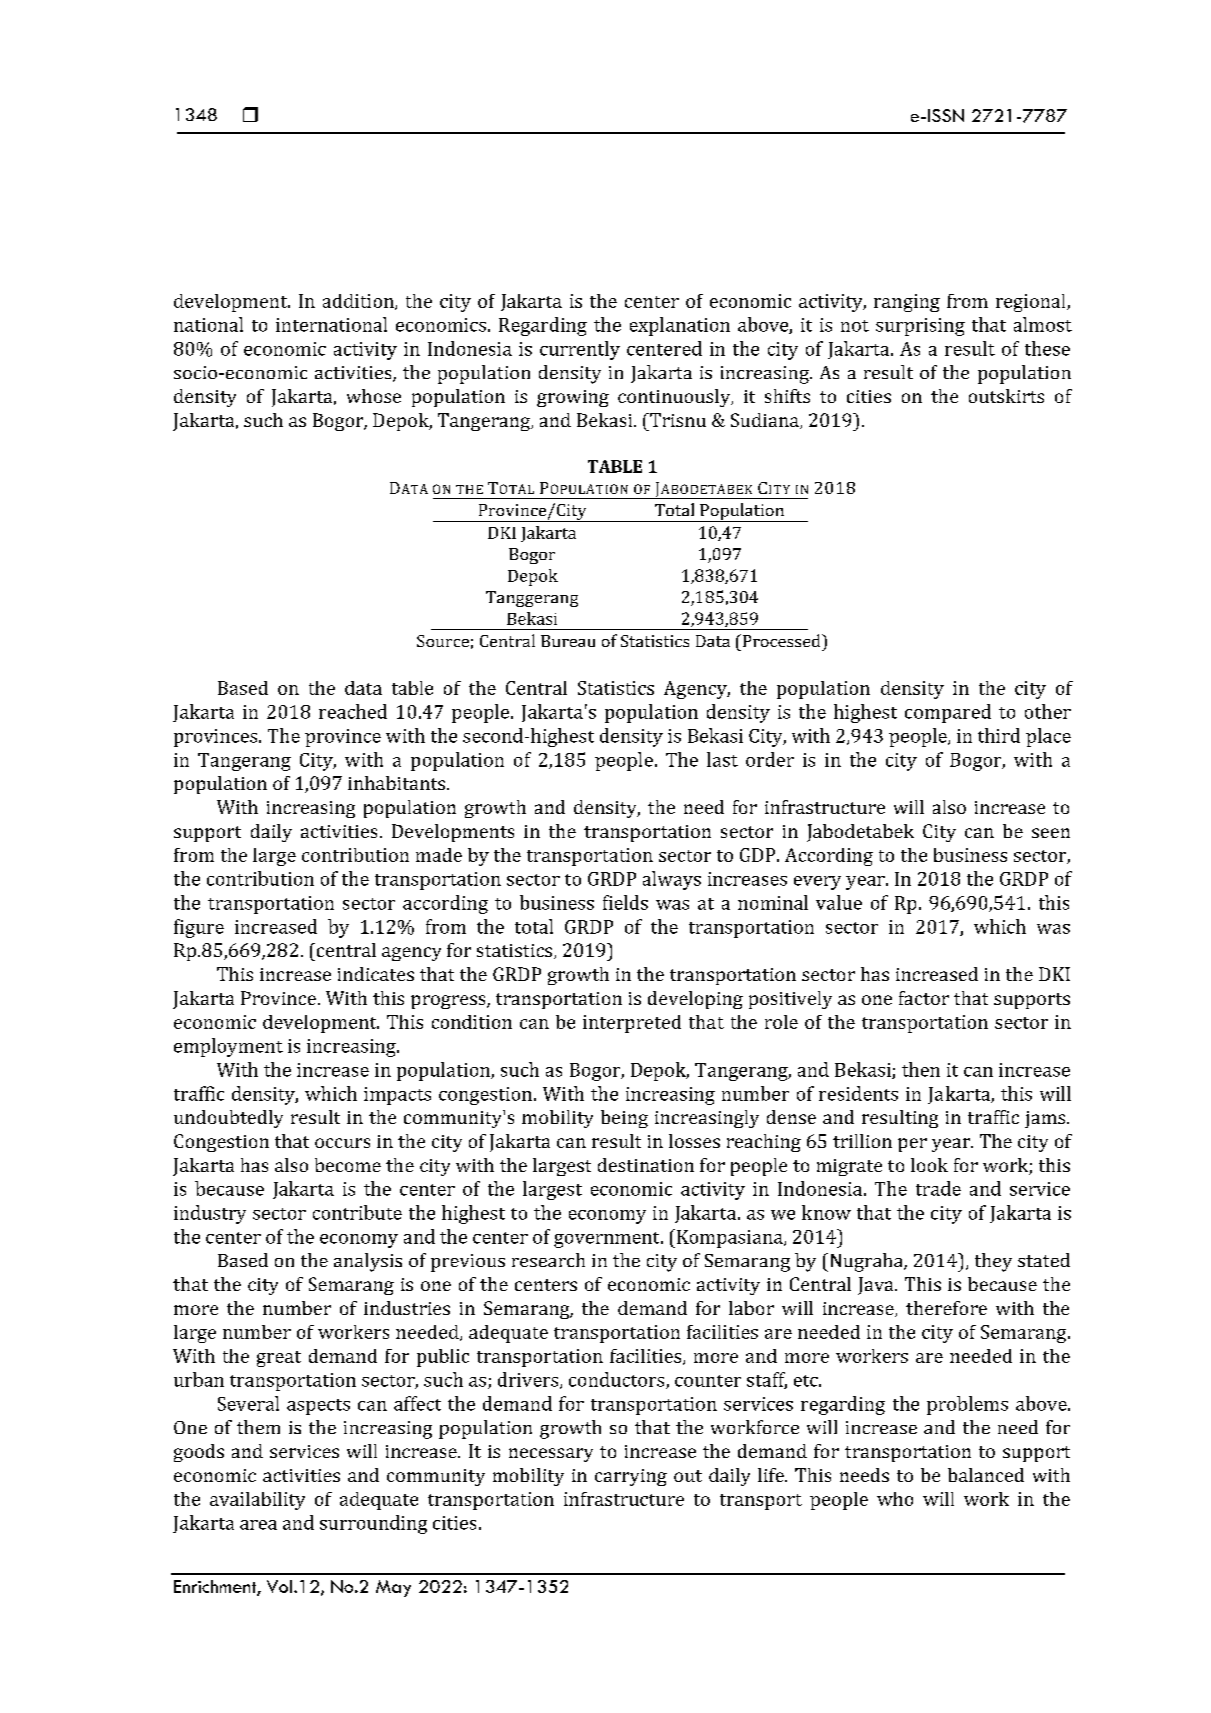  Describe the element at coordinates (920, 327) in the document. I see `surprising` at that location.
